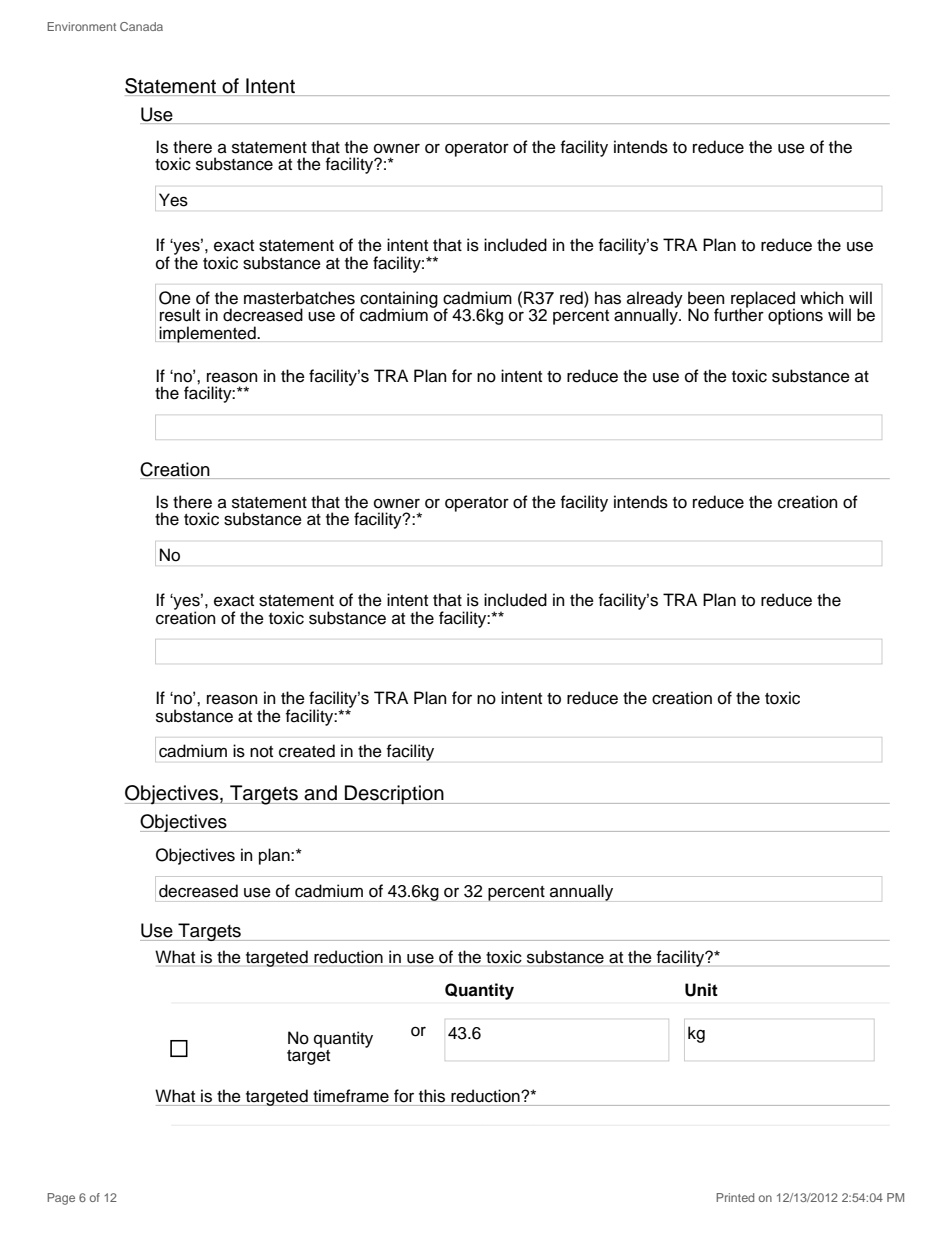  I want to click on this, so click(432, 1096).
